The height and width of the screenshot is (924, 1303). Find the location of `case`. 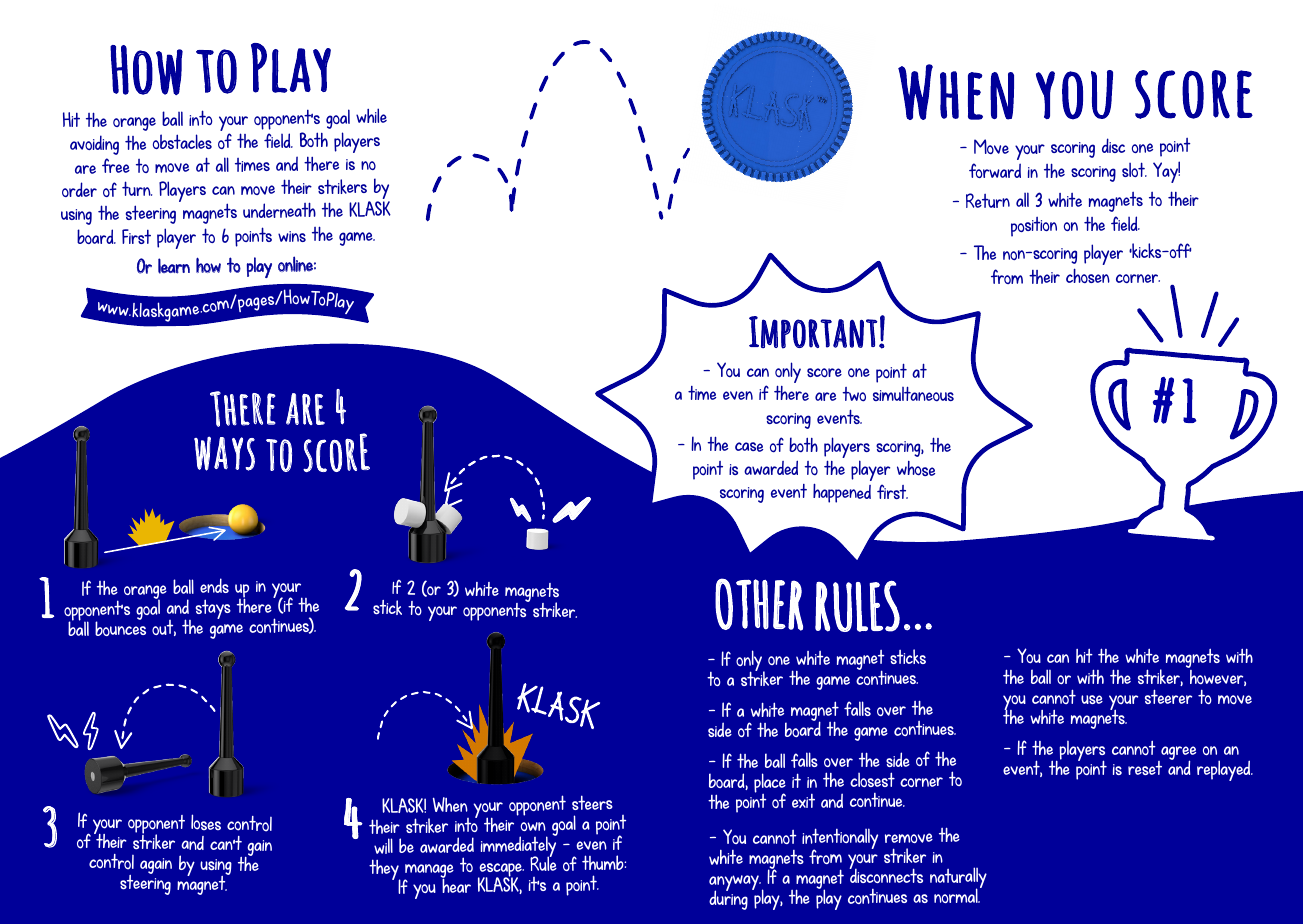

case is located at coordinates (749, 447).
